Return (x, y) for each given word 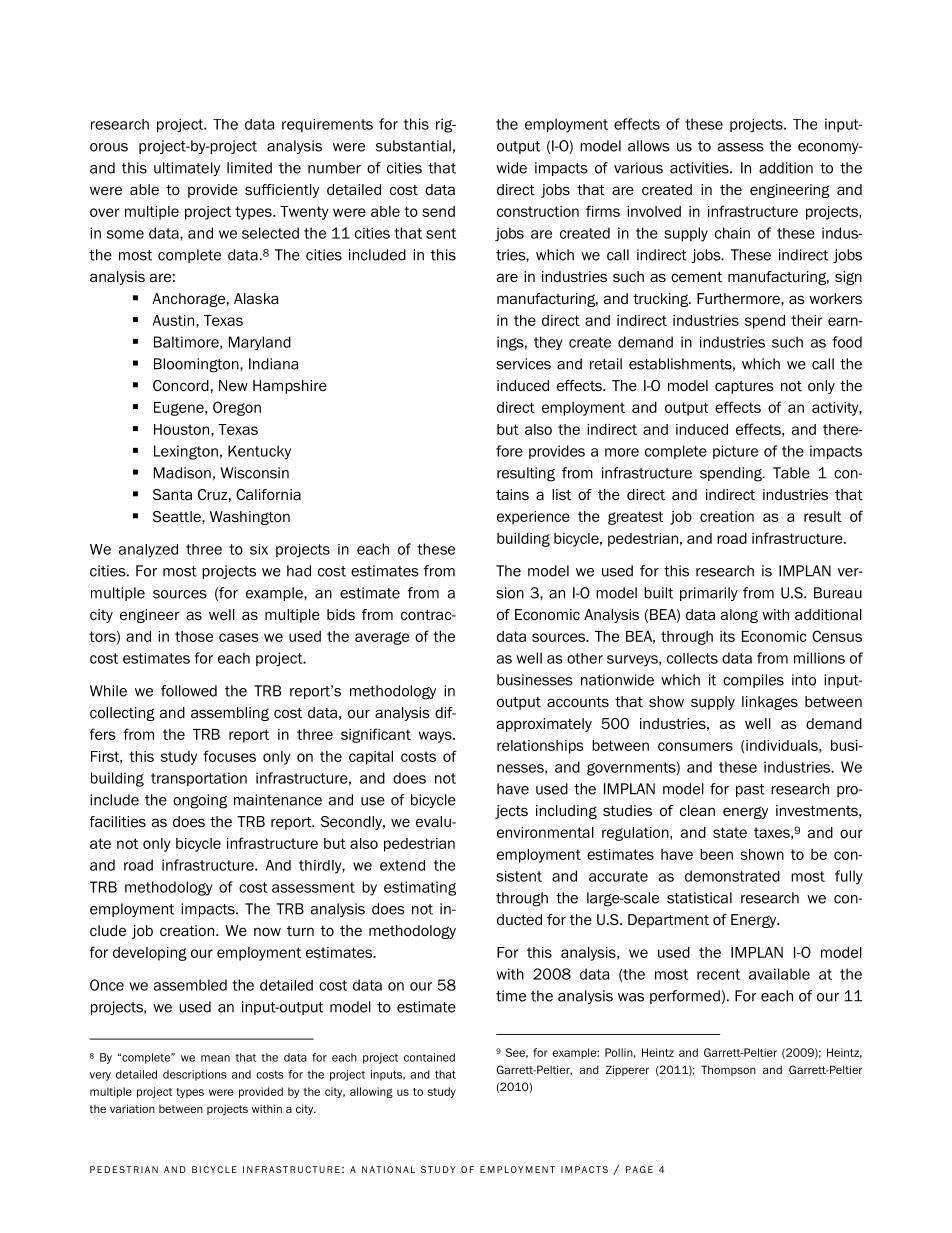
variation (132, 1108)
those (194, 636)
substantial (413, 146)
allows (649, 146)
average (382, 638)
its (727, 636)
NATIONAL (388, 1169)
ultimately (187, 169)
